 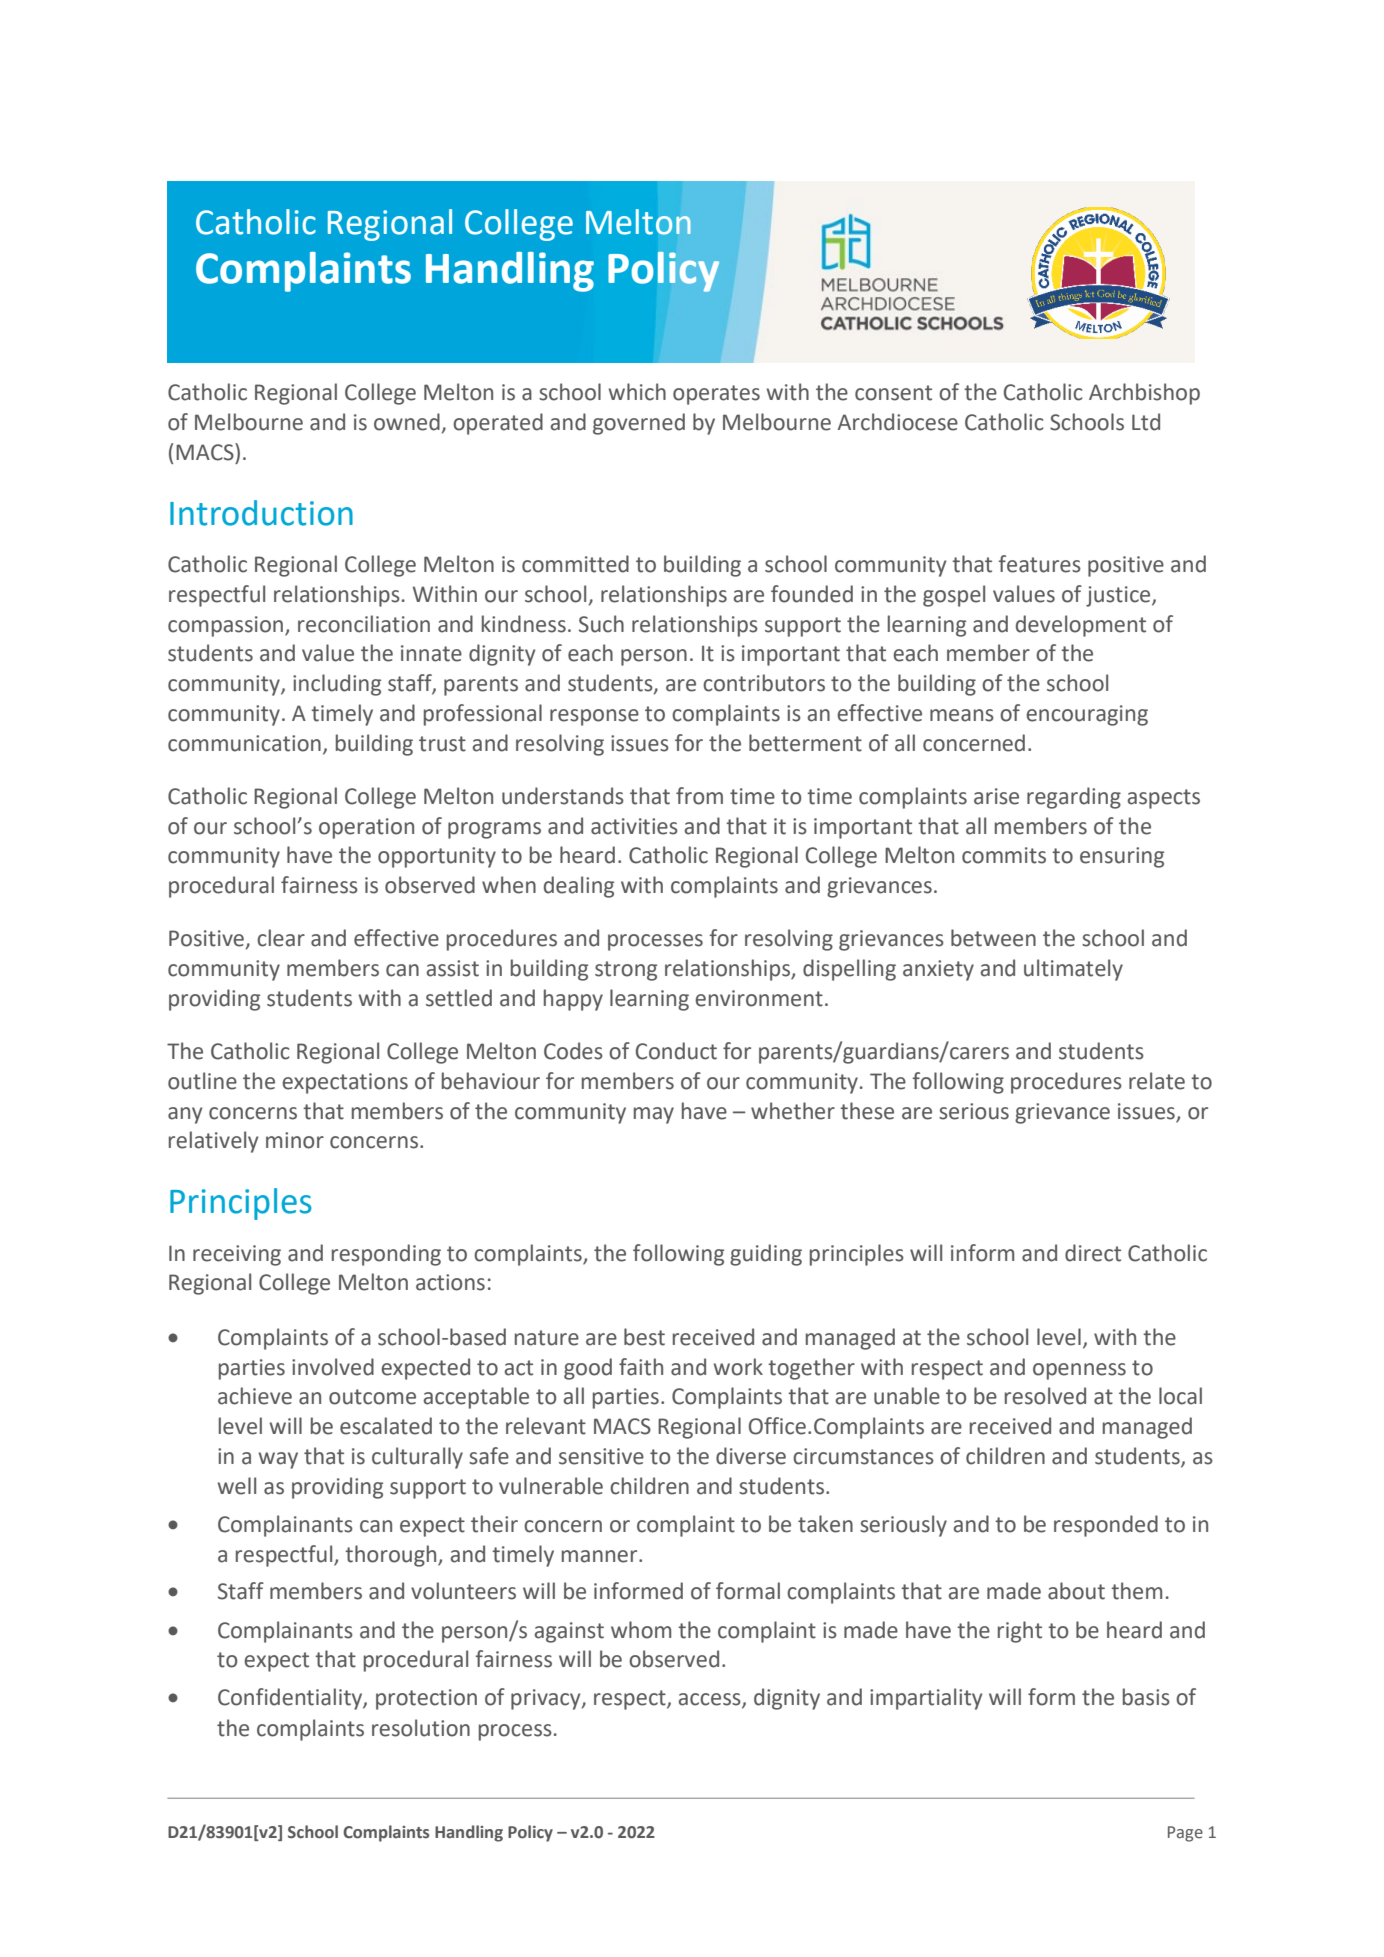 What do you see at coordinates (654, 1115) in the document?
I see `may` at bounding box center [654, 1115].
